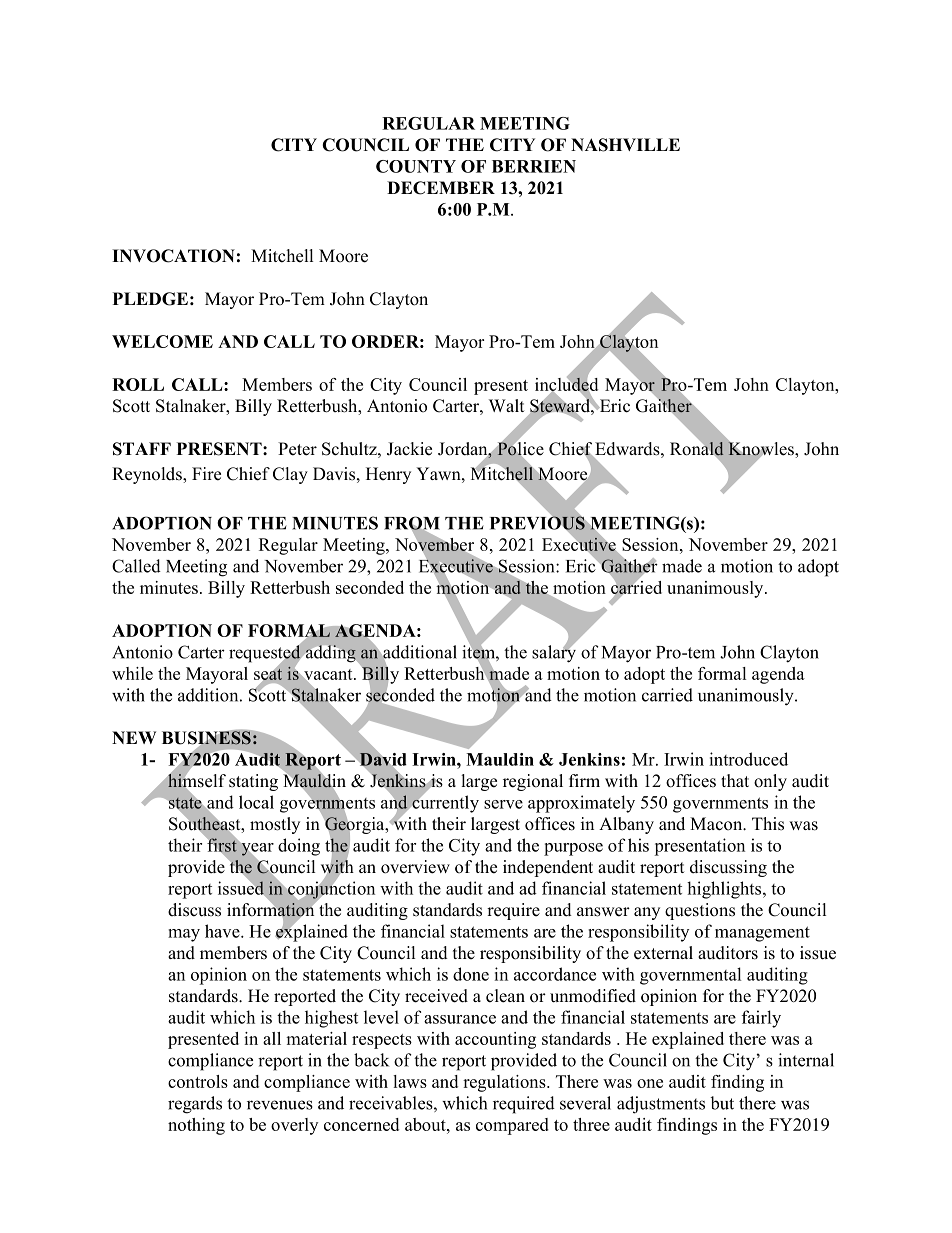 The width and height of the screenshot is (952, 1233). What do you see at coordinates (441, 188) in the screenshot?
I see `DECEMBER` at bounding box center [441, 188].
